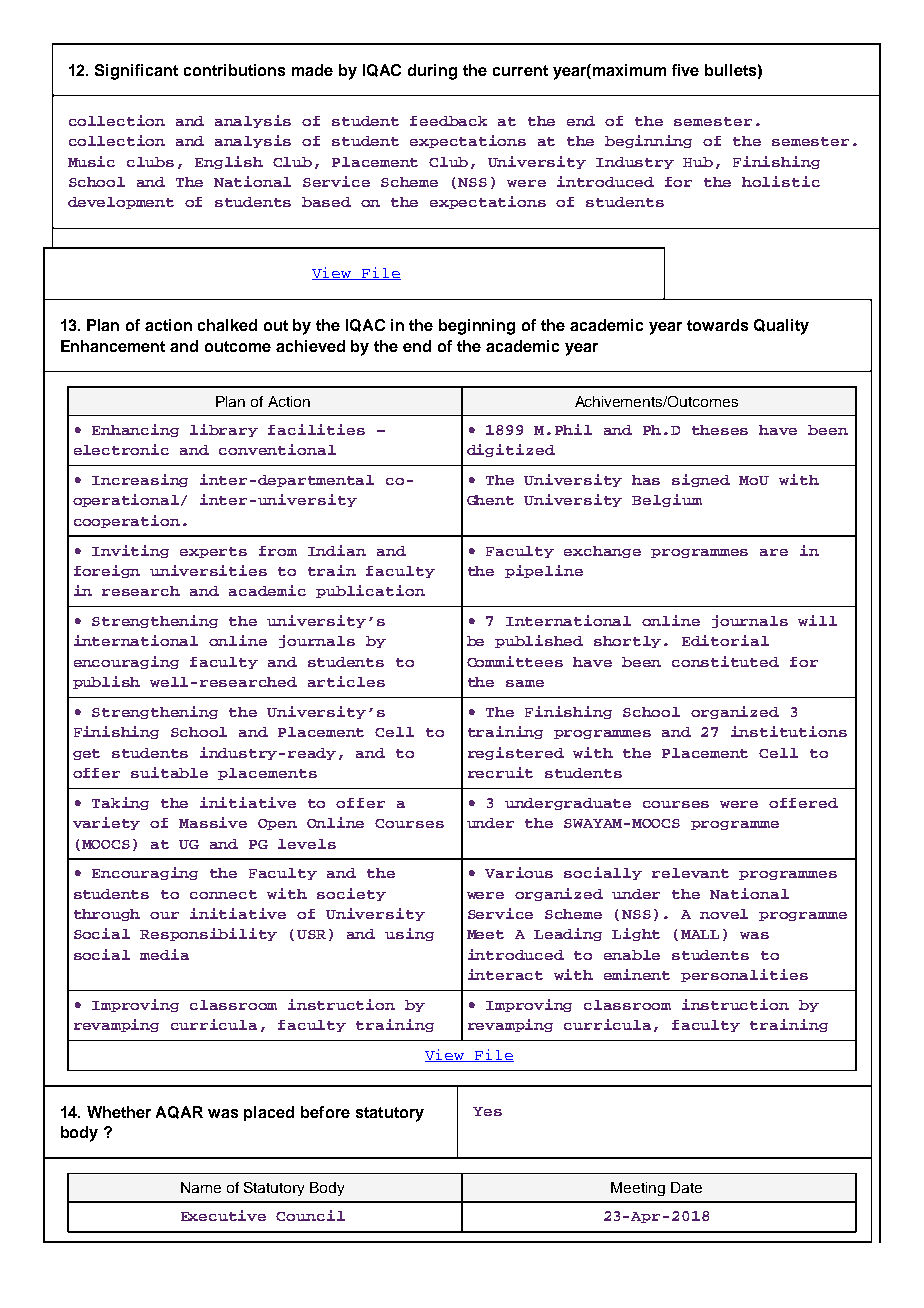  I want to click on Name, so click(201, 1187).
